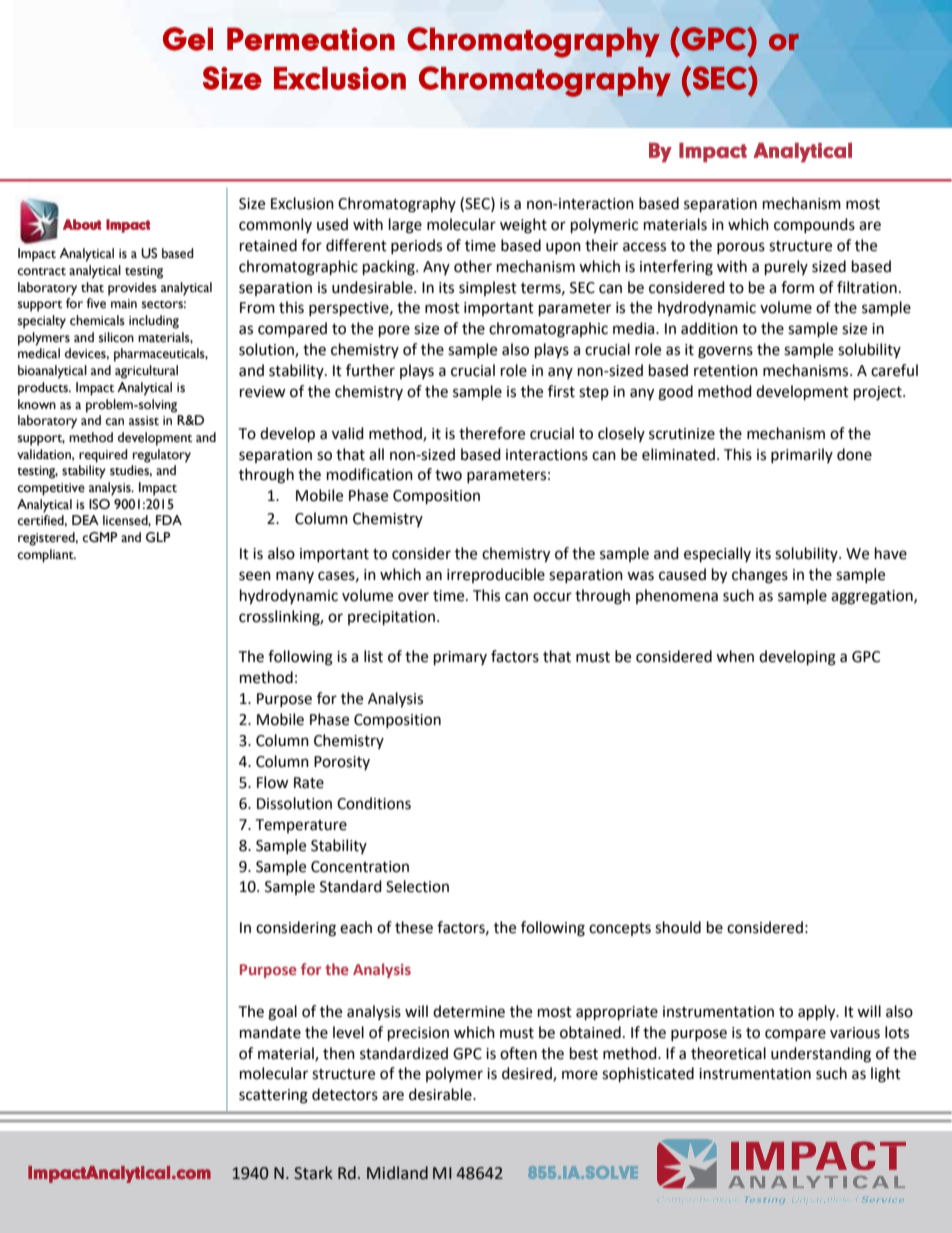 The height and width of the screenshot is (1233, 952). What do you see at coordinates (144, 421) in the screenshot?
I see `assist` at bounding box center [144, 421].
